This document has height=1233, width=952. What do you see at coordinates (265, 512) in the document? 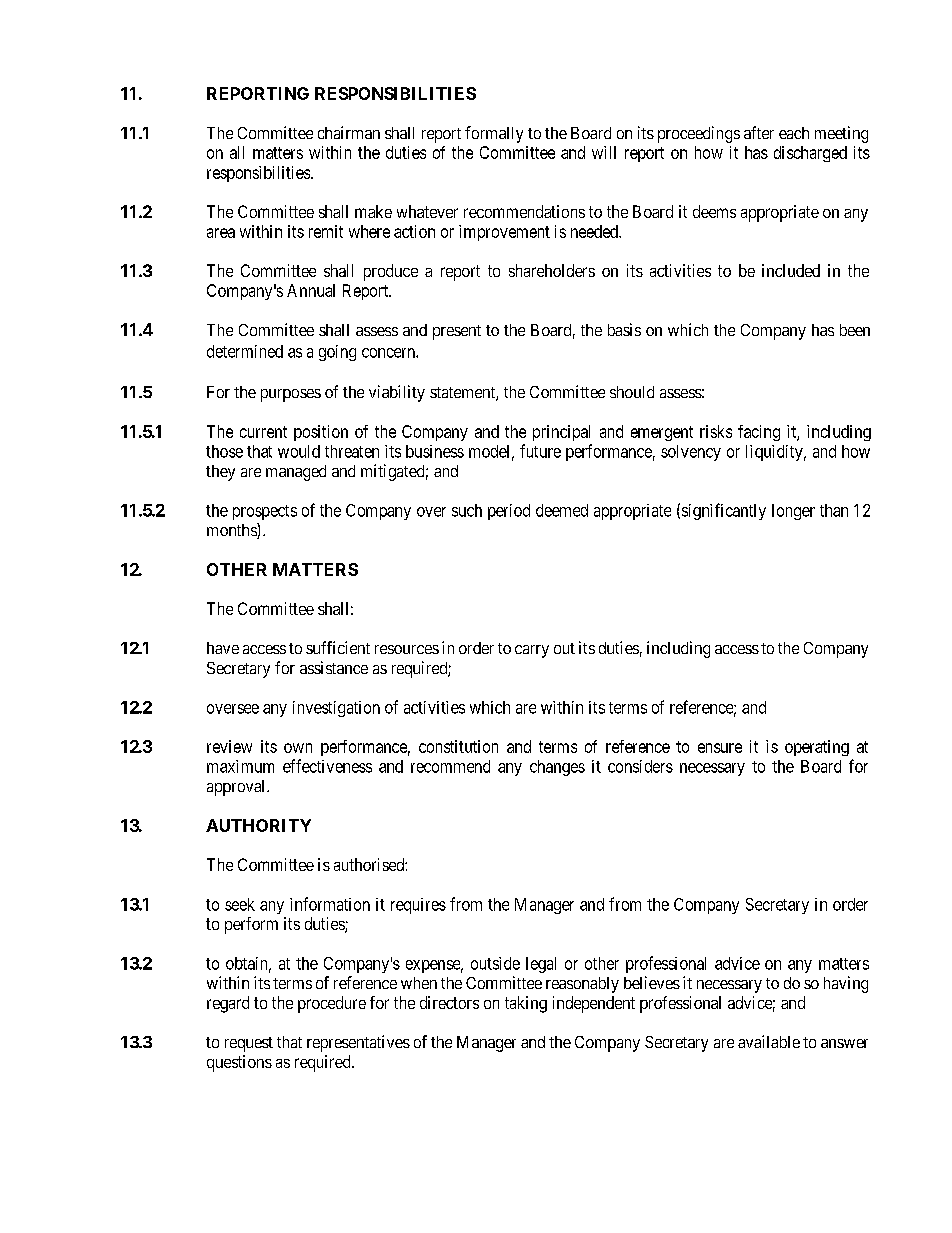
I see `prospects` at bounding box center [265, 512].
